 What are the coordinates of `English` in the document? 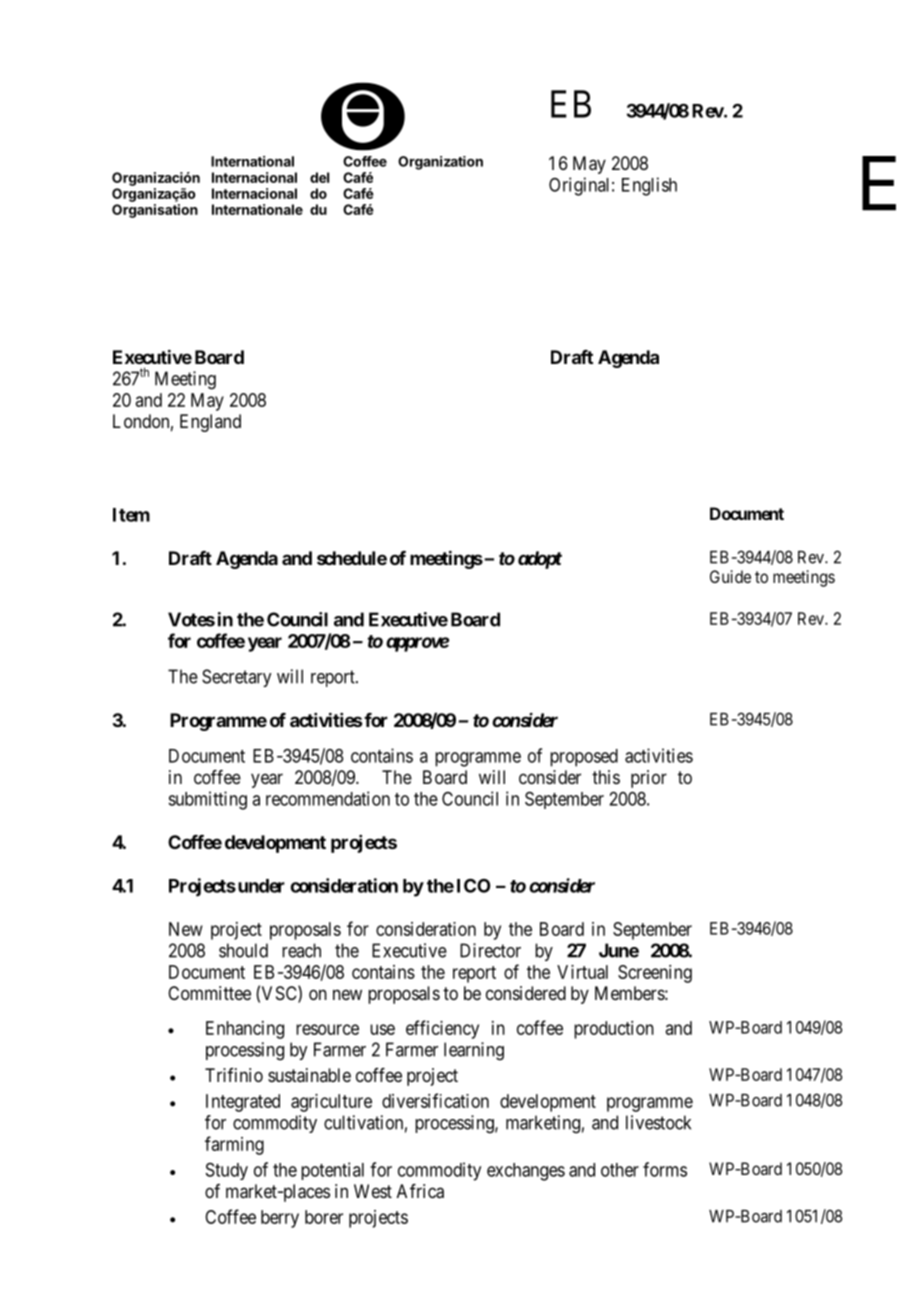 It's located at (649, 186).
